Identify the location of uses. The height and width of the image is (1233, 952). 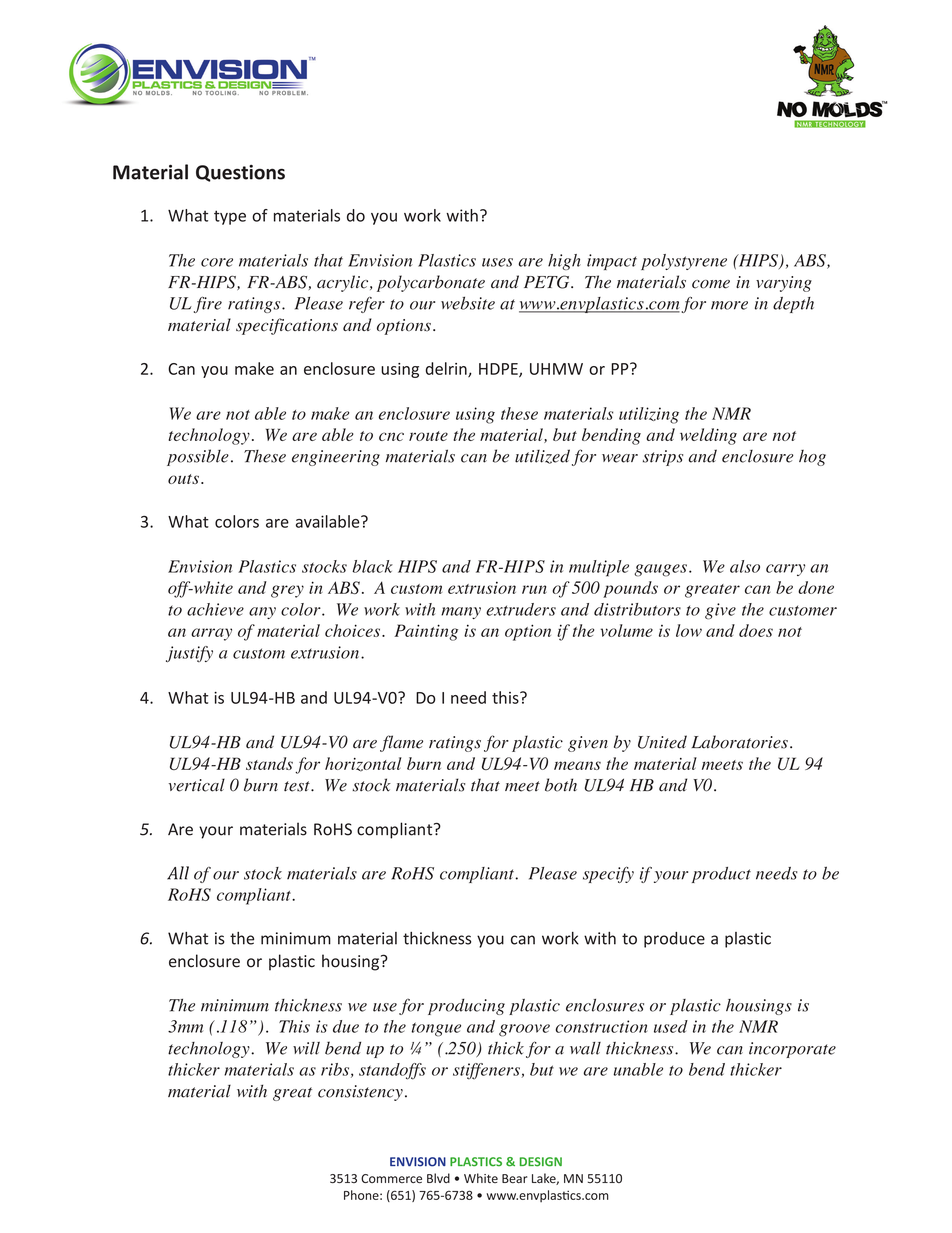
(497, 262).
